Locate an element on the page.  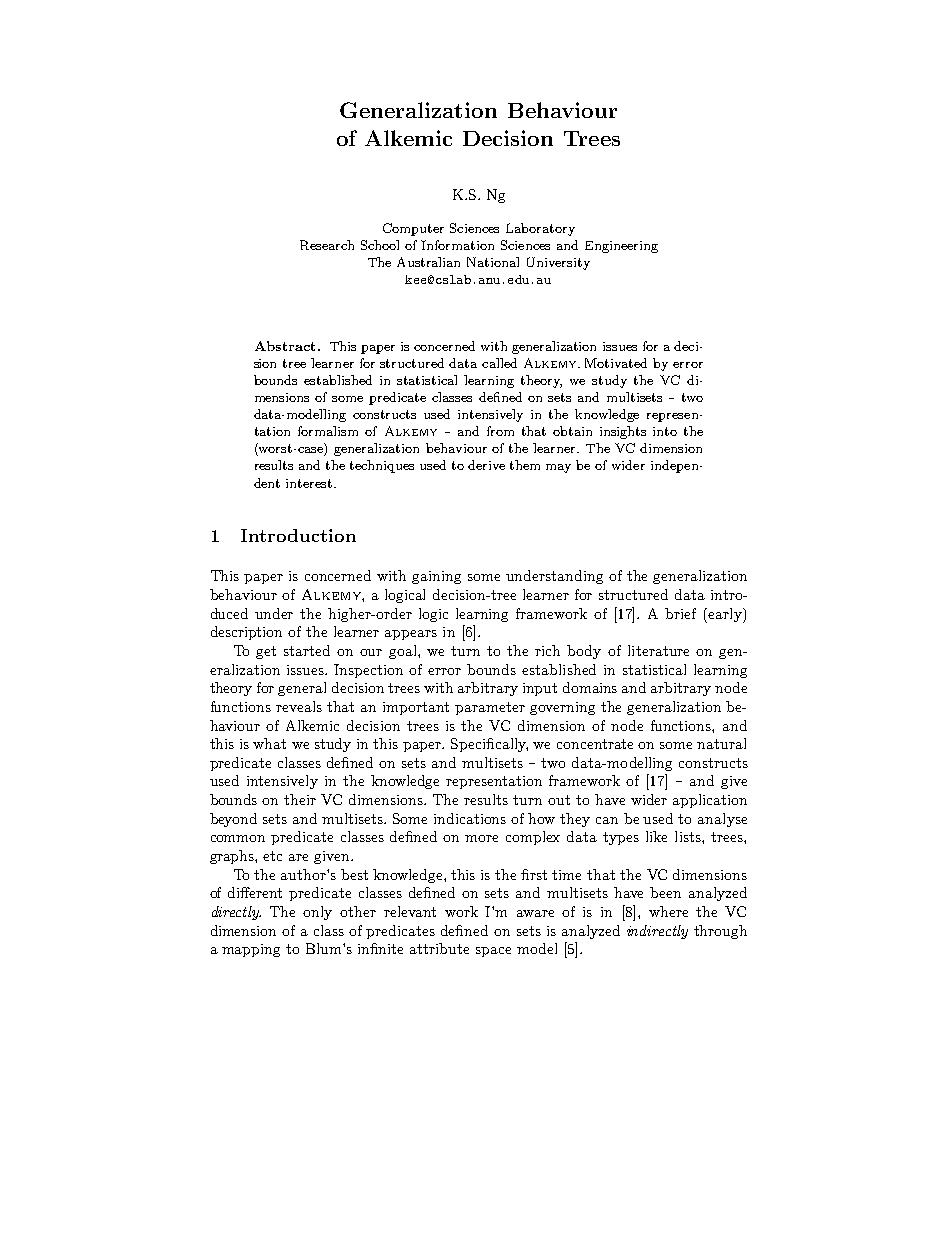
Engineering is located at coordinates (621, 247).
